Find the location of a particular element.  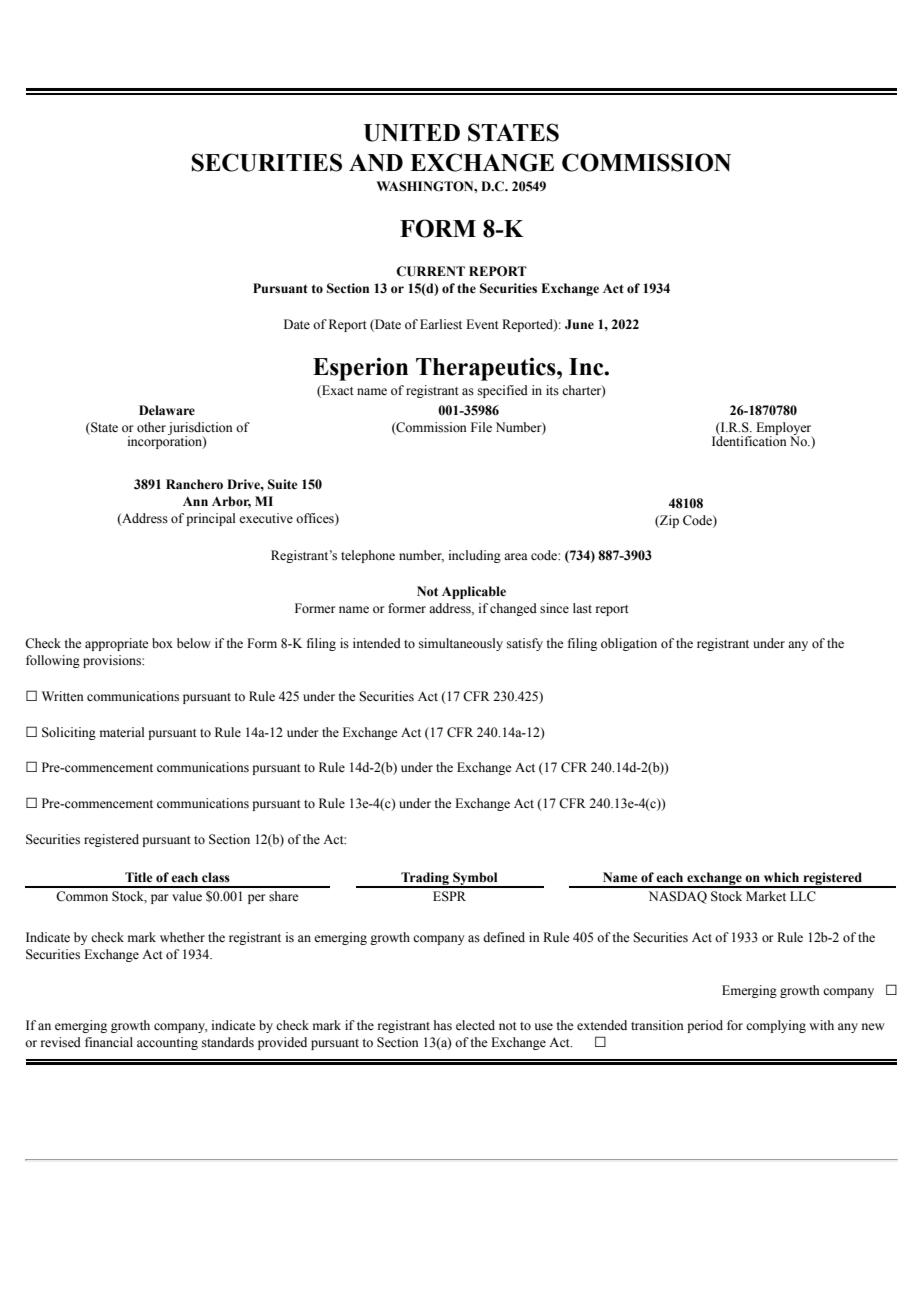

complying is located at coordinates (776, 1026).
